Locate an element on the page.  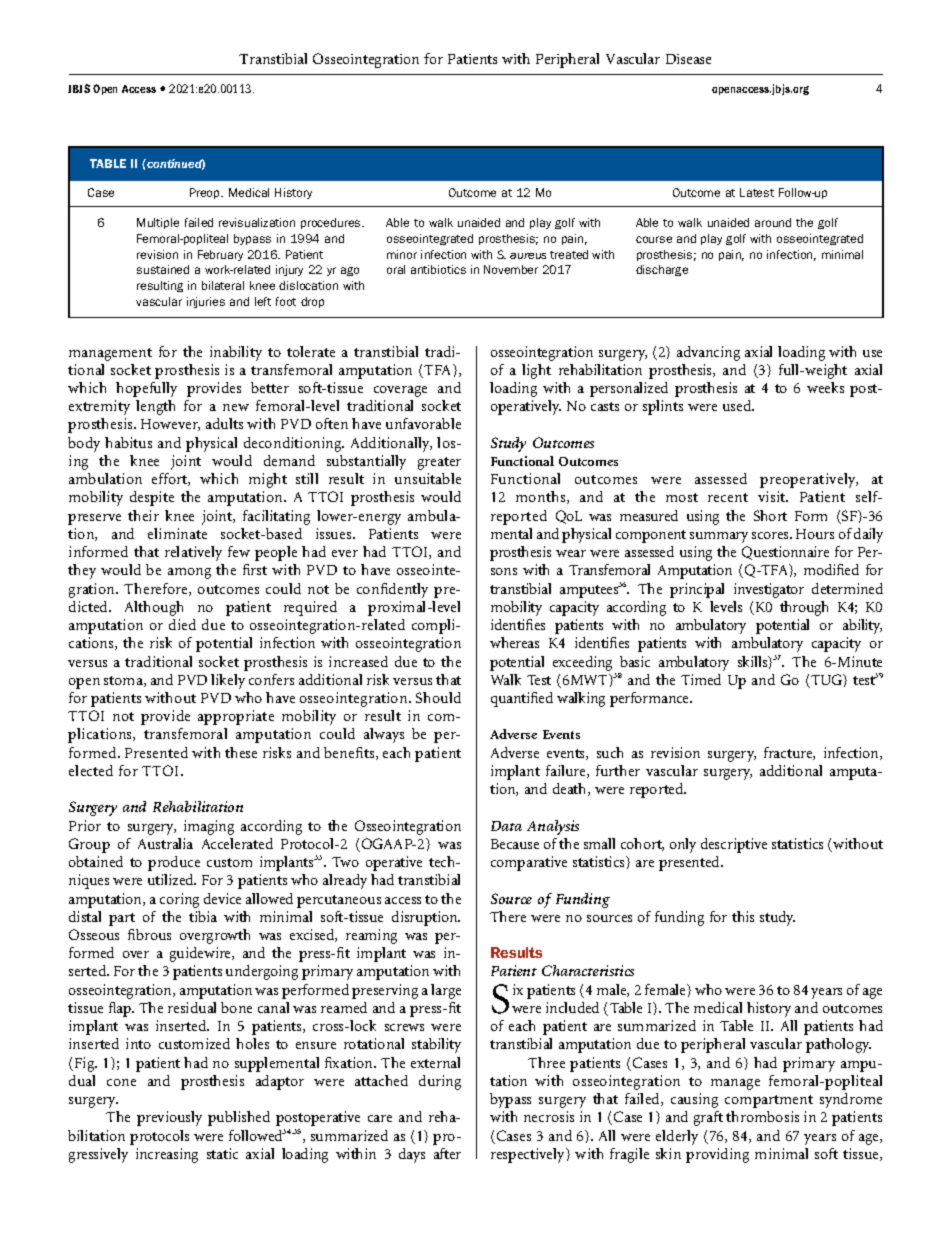
after is located at coordinates (447, 1153).
